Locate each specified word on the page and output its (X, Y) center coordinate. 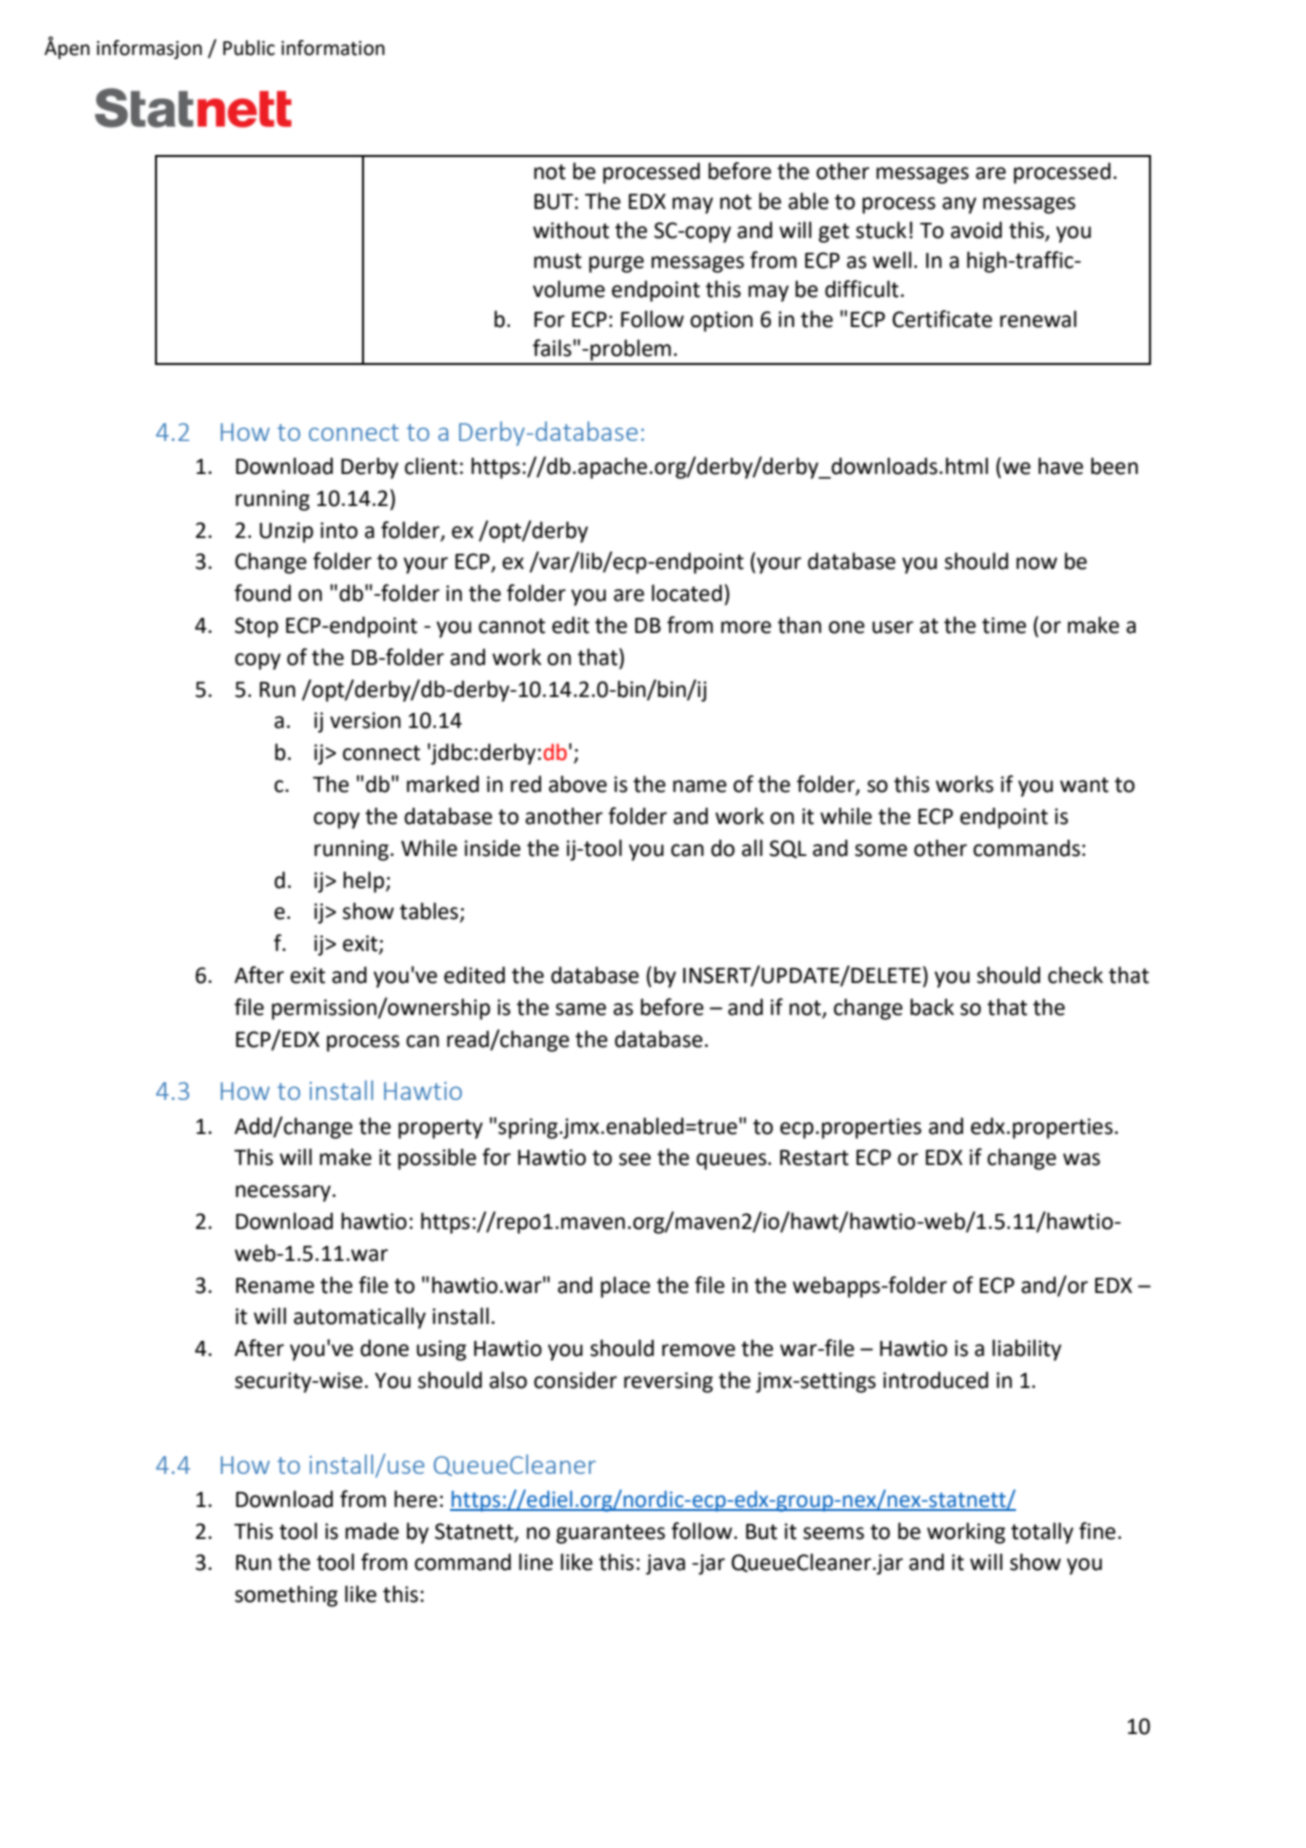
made (372, 1531)
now (1036, 563)
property (440, 1129)
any (959, 205)
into (339, 530)
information (333, 48)
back (932, 1007)
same (581, 1009)
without (571, 230)
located (687, 593)
